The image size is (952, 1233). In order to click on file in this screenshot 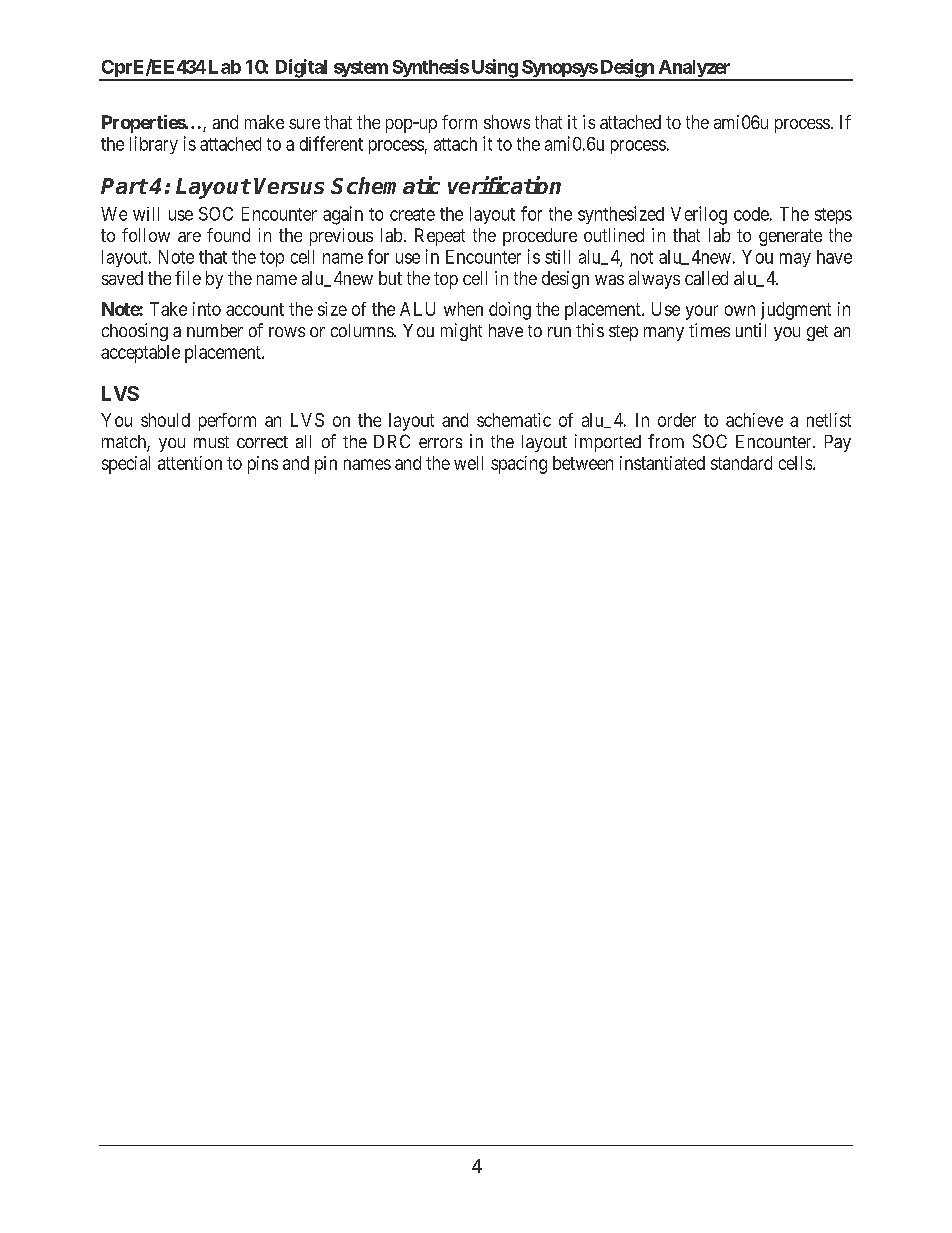, I will do `click(188, 278)`.
